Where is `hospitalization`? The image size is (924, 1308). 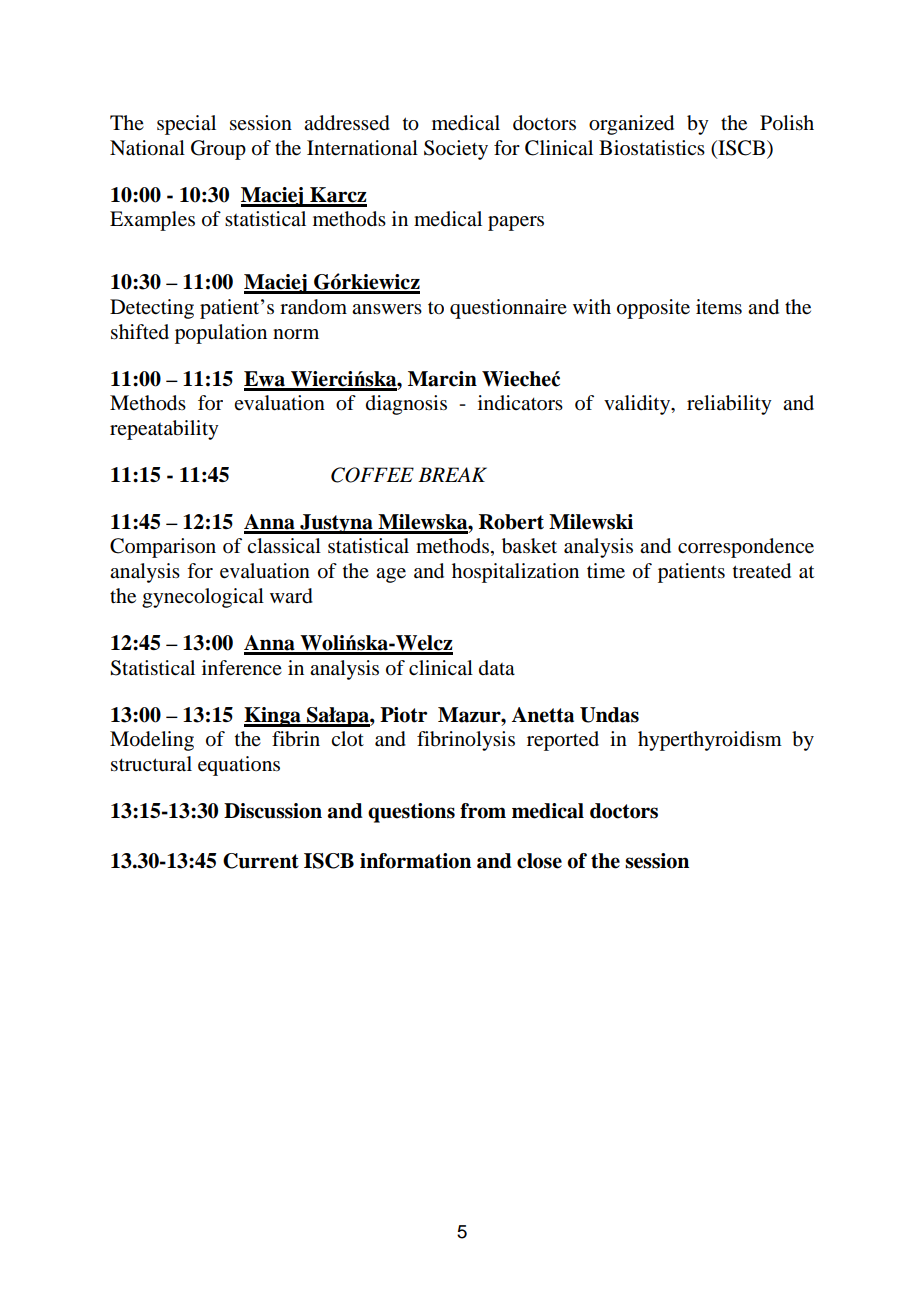 hospitalization is located at coordinates (515, 573).
